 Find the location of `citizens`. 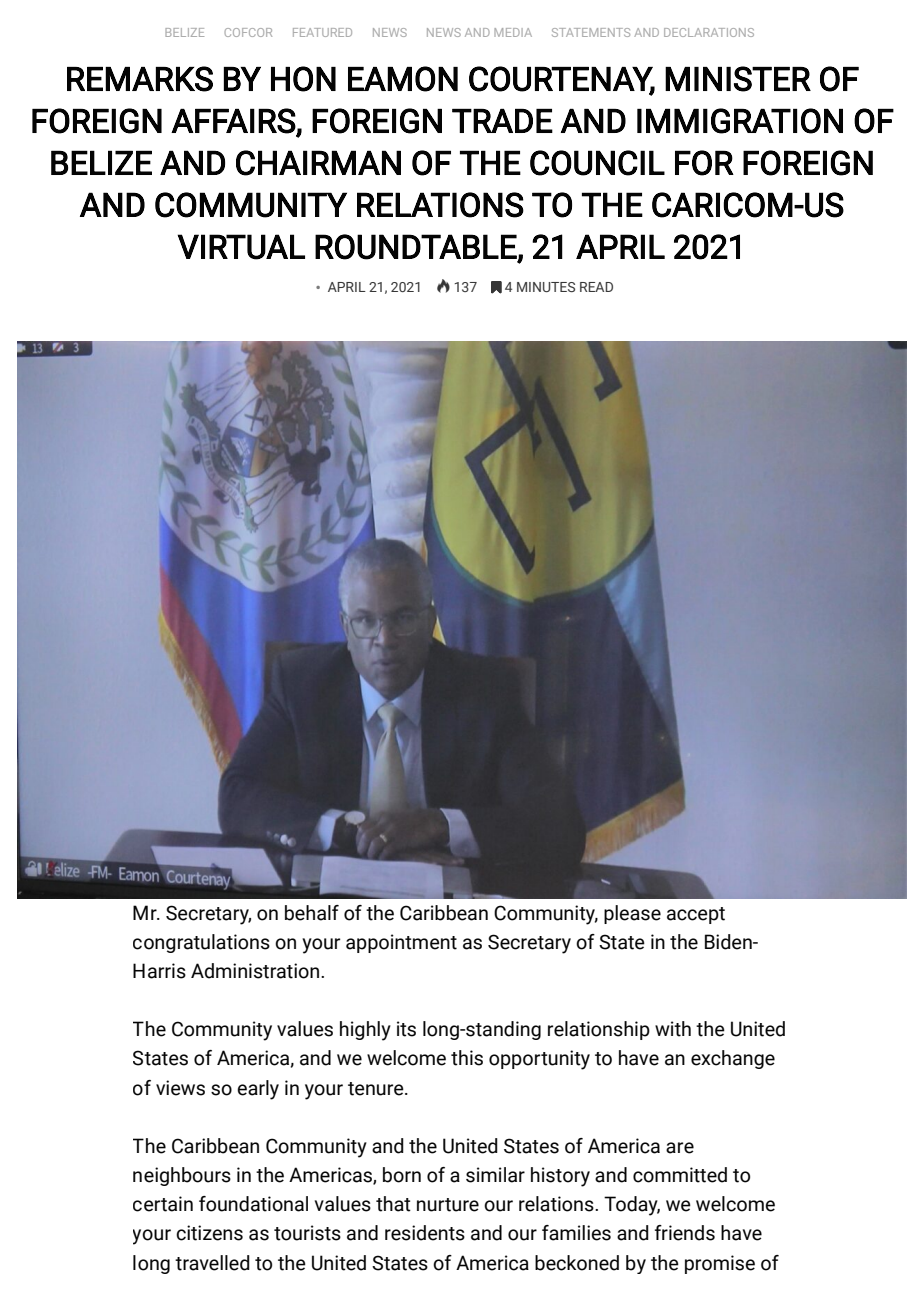

citizens is located at coordinates (209, 1233).
